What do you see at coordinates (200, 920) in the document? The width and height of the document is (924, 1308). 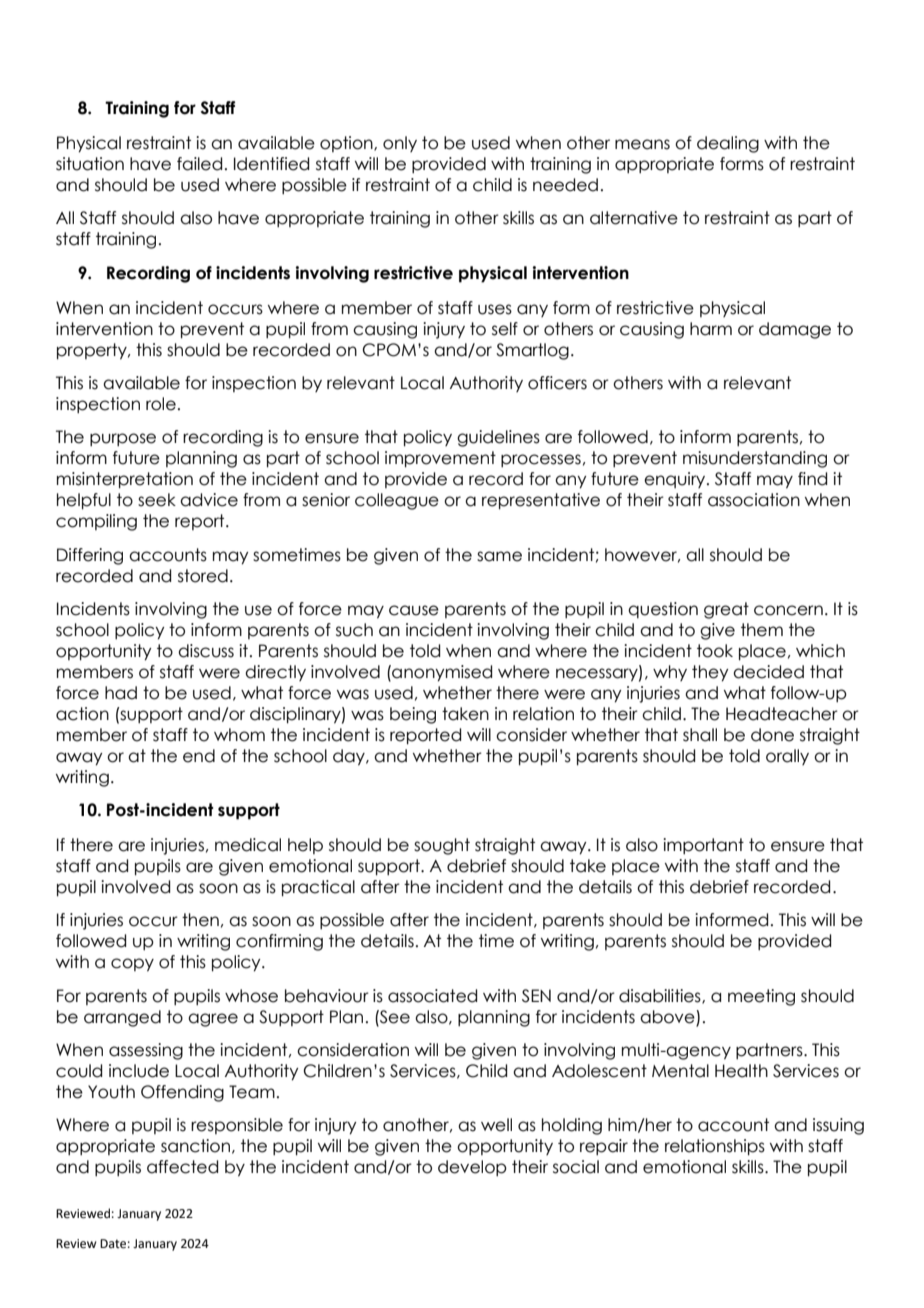 I see `then` at bounding box center [200, 920].
